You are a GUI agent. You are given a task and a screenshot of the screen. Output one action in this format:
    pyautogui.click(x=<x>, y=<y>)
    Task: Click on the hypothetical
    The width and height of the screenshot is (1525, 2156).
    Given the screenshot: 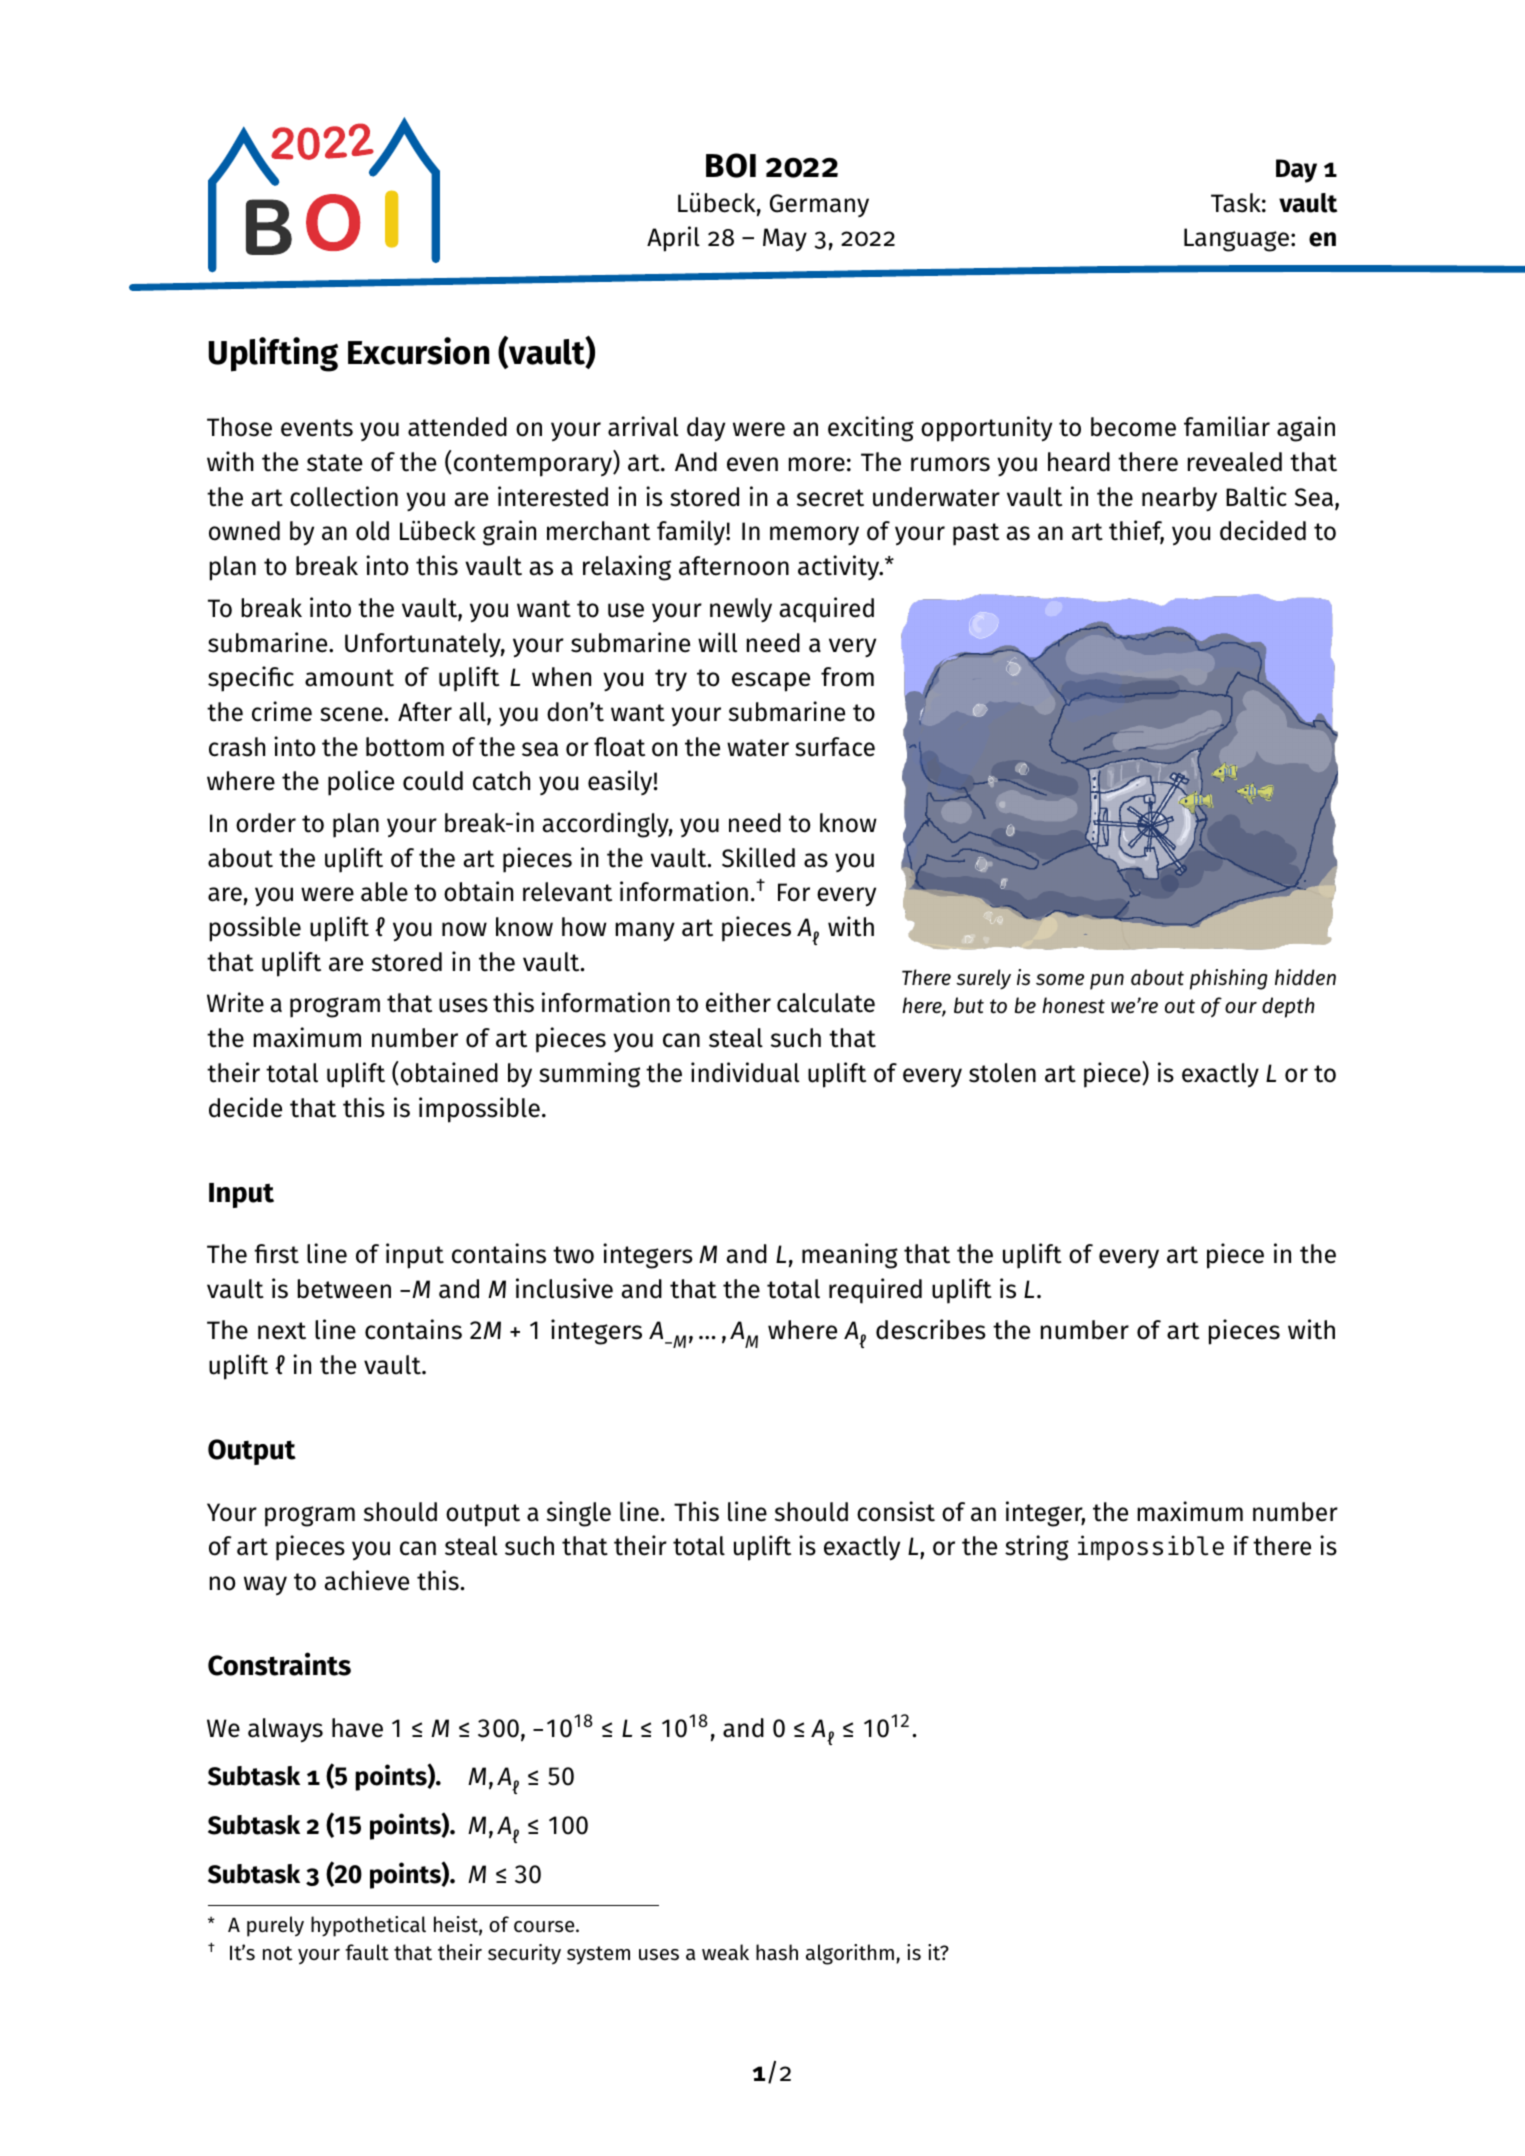 What is the action you would take?
    pyautogui.click(x=368, y=1926)
